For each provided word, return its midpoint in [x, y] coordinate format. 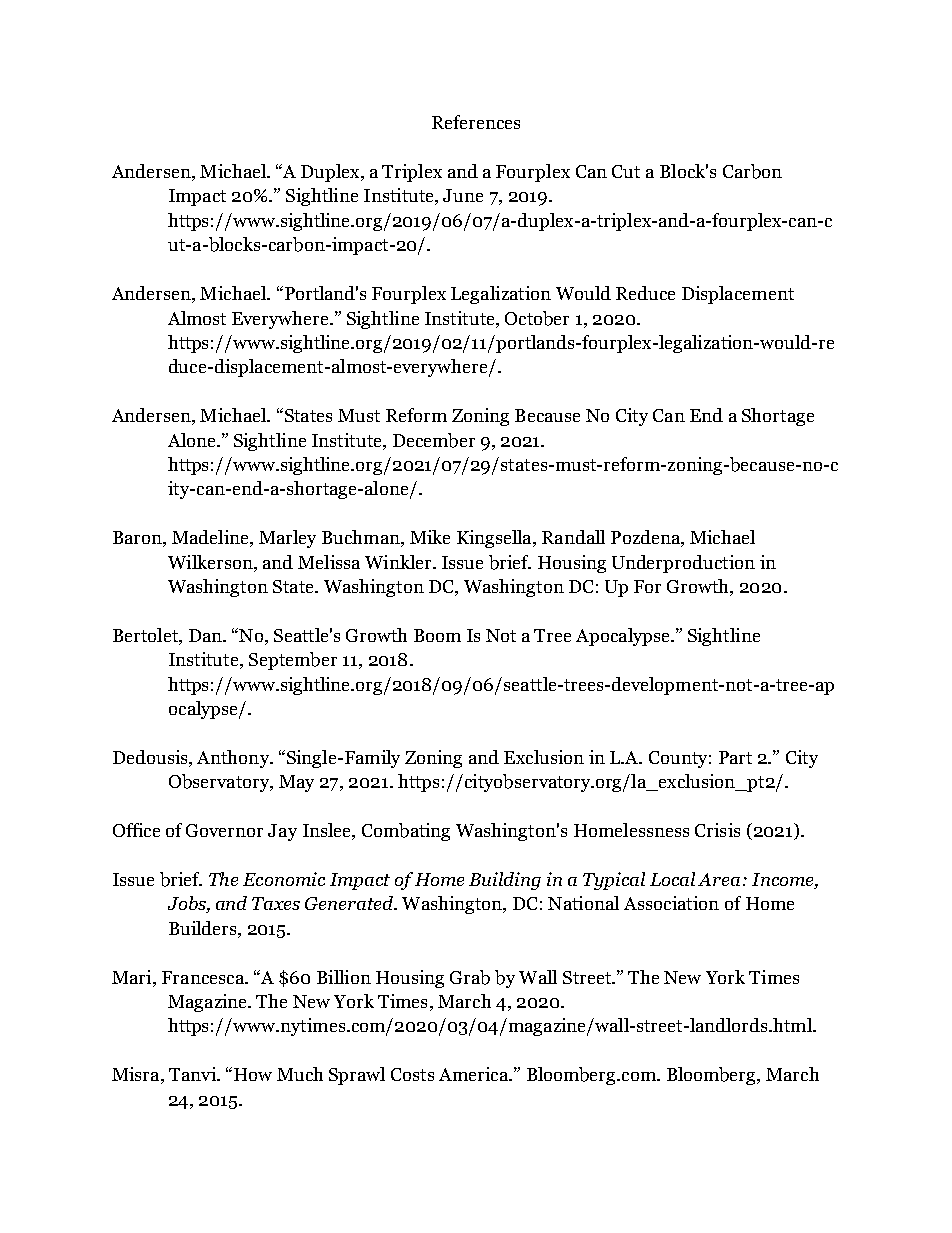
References [476, 122]
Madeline [211, 538]
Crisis [717, 830]
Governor [224, 830]
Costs [412, 1074]
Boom [437, 635]
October [537, 318]
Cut [626, 171]
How [253, 1074]
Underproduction [683, 564]
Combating [406, 832]
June [463, 195]
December [434, 440]
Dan [206, 635]
